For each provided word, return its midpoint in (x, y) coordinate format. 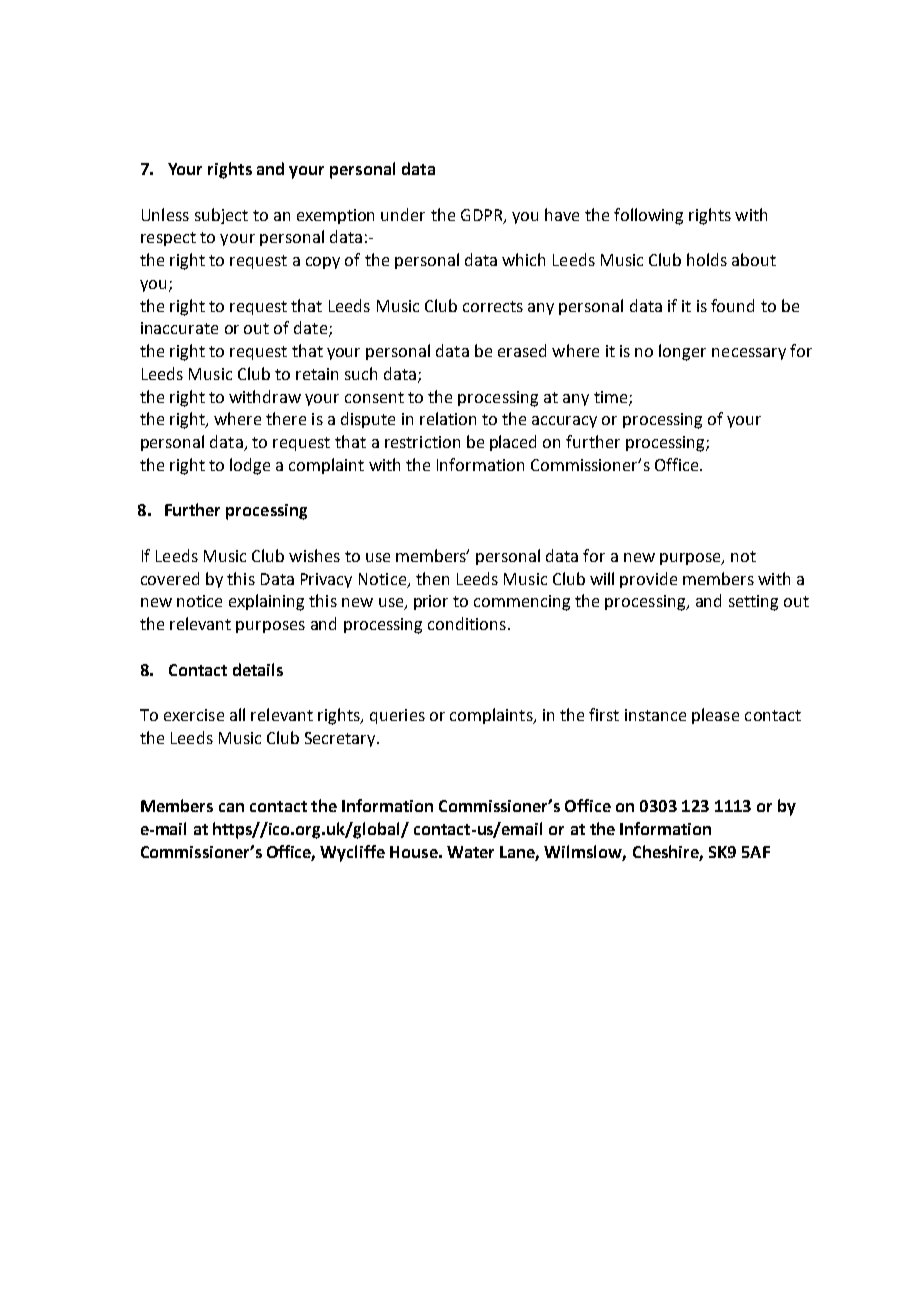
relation (448, 418)
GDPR (483, 216)
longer (682, 352)
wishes (314, 555)
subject (221, 216)
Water (470, 852)
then (432, 578)
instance (655, 715)
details (258, 669)
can (231, 807)
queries (397, 716)
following (648, 216)
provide (648, 580)
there (286, 418)
